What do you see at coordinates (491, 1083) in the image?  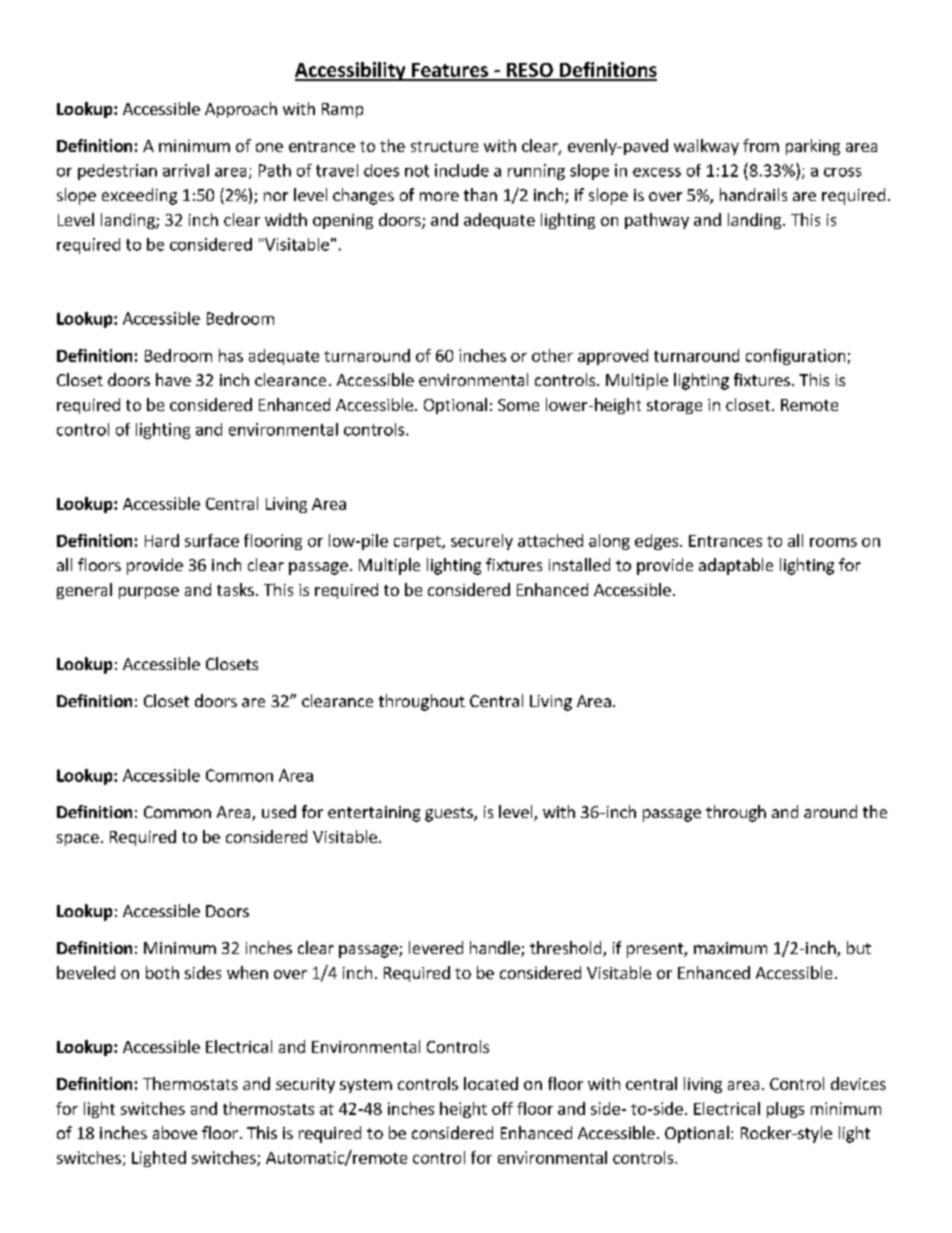 I see `located` at bounding box center [491, 1083].
